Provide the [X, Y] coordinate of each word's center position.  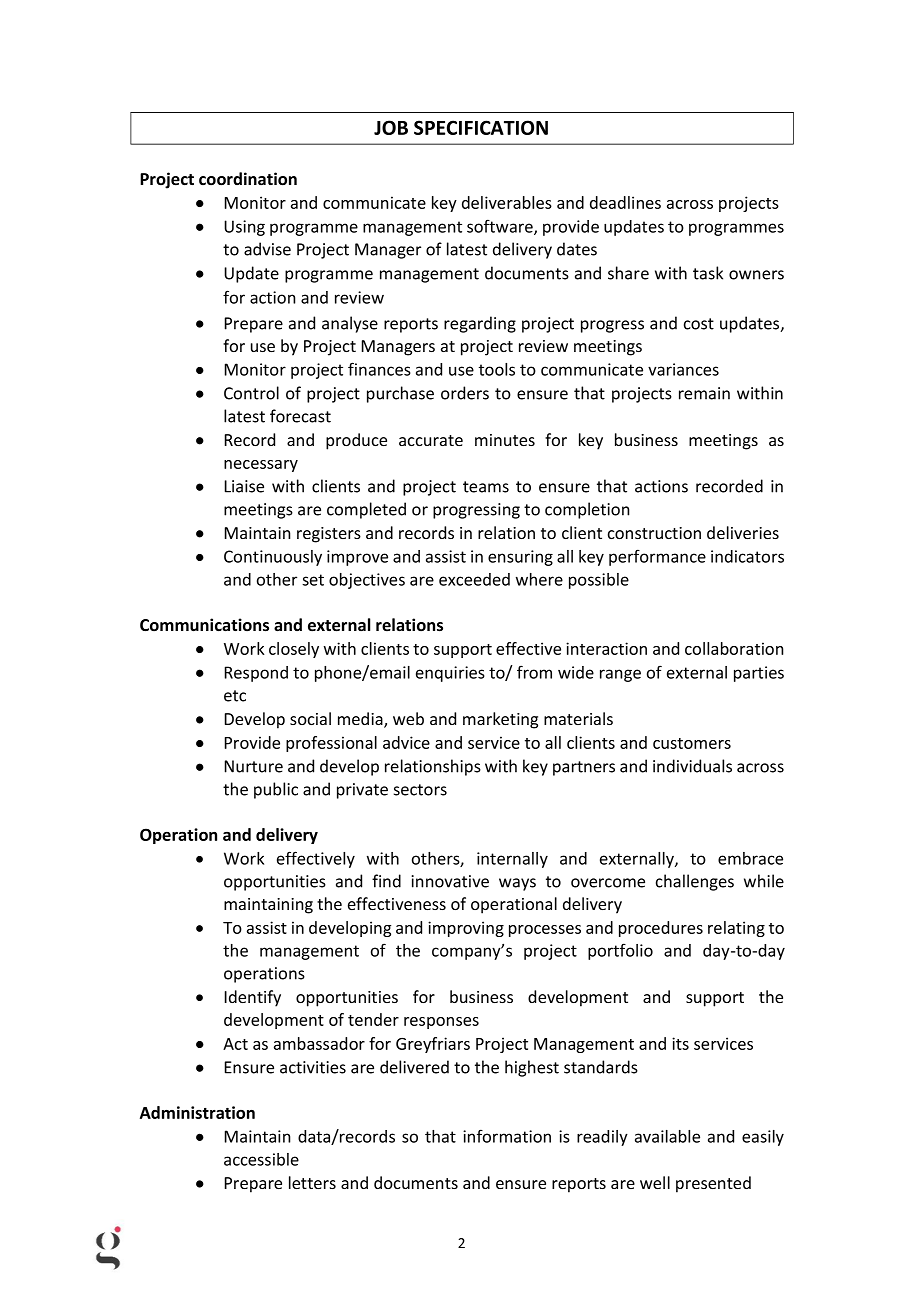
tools [497, 369]
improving [466, 929]
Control [251, 393]
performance [657, 557]
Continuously [273, 558]
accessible [261, 1159]
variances [683, 369]
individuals [692, 766]
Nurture [254, 766]
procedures [661, 929]
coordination [248, 179]
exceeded [474, 579]
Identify [253, 998]
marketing [500, 720]
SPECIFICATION [481, 127]
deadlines [625, 202]
